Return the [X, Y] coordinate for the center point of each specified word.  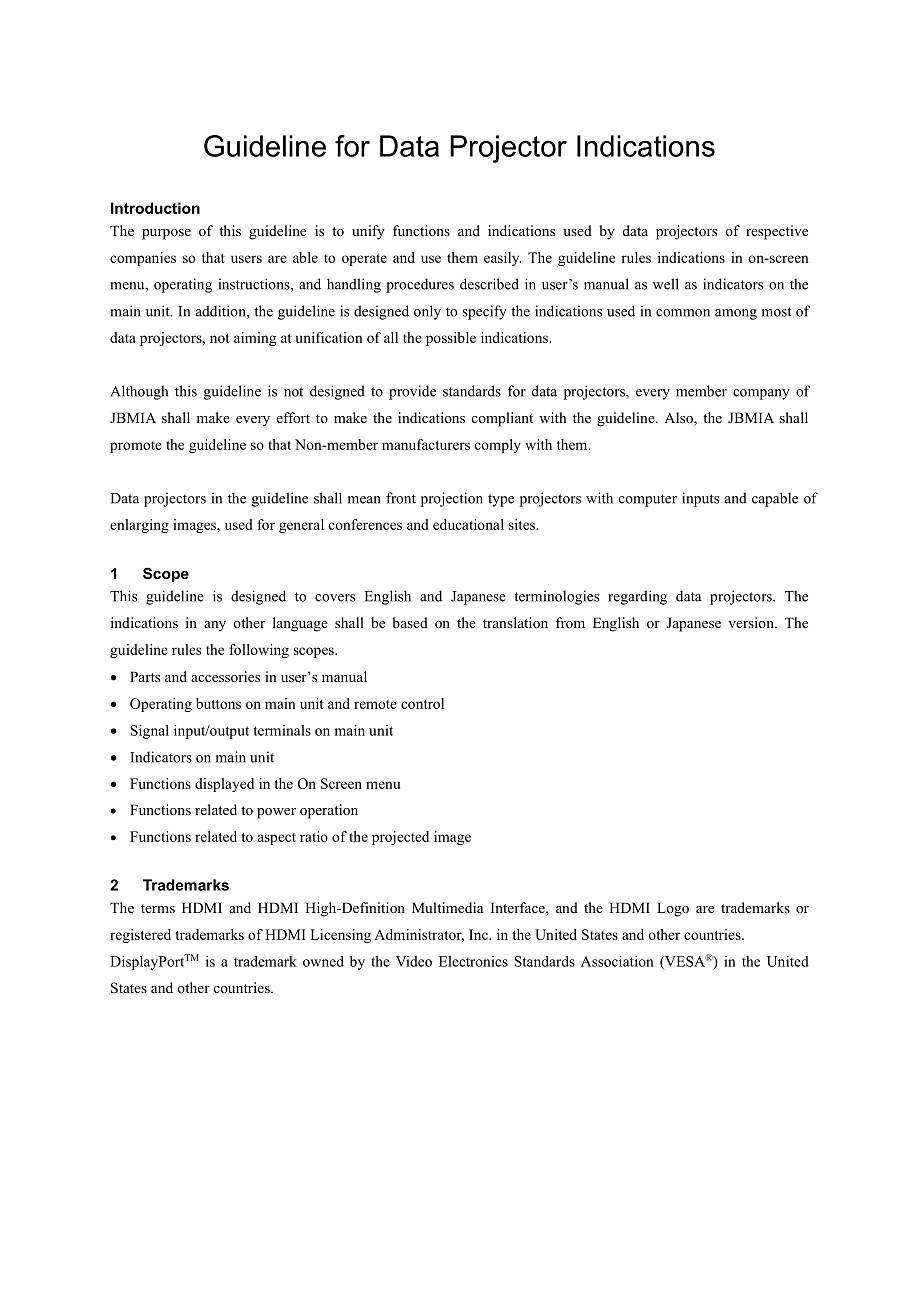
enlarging [139, 526]
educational [468, 524]
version [752, 622]
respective [777, 232]
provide [412, 392]
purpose [166, 234]
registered [140, 936]
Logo [673, 909]
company [761, 394]
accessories [225, 676]
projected [400, 838]
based [410, 622]
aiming [255, 339]
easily [502, 259]
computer [648, 500]
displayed [224, 785]
